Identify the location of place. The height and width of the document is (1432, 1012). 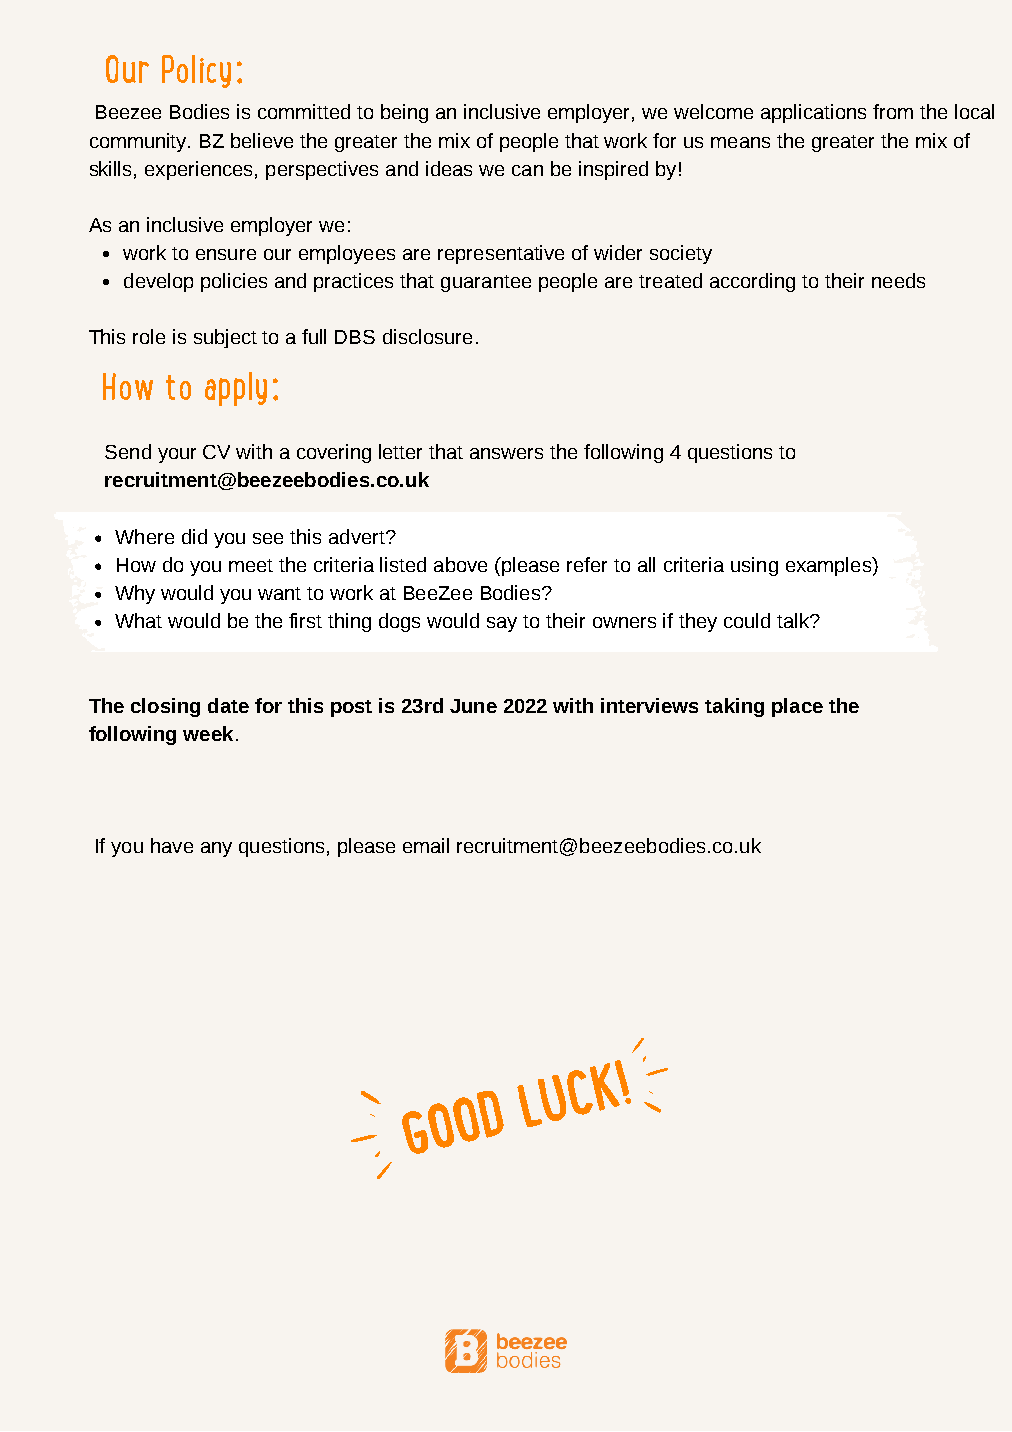
(797, 707).
